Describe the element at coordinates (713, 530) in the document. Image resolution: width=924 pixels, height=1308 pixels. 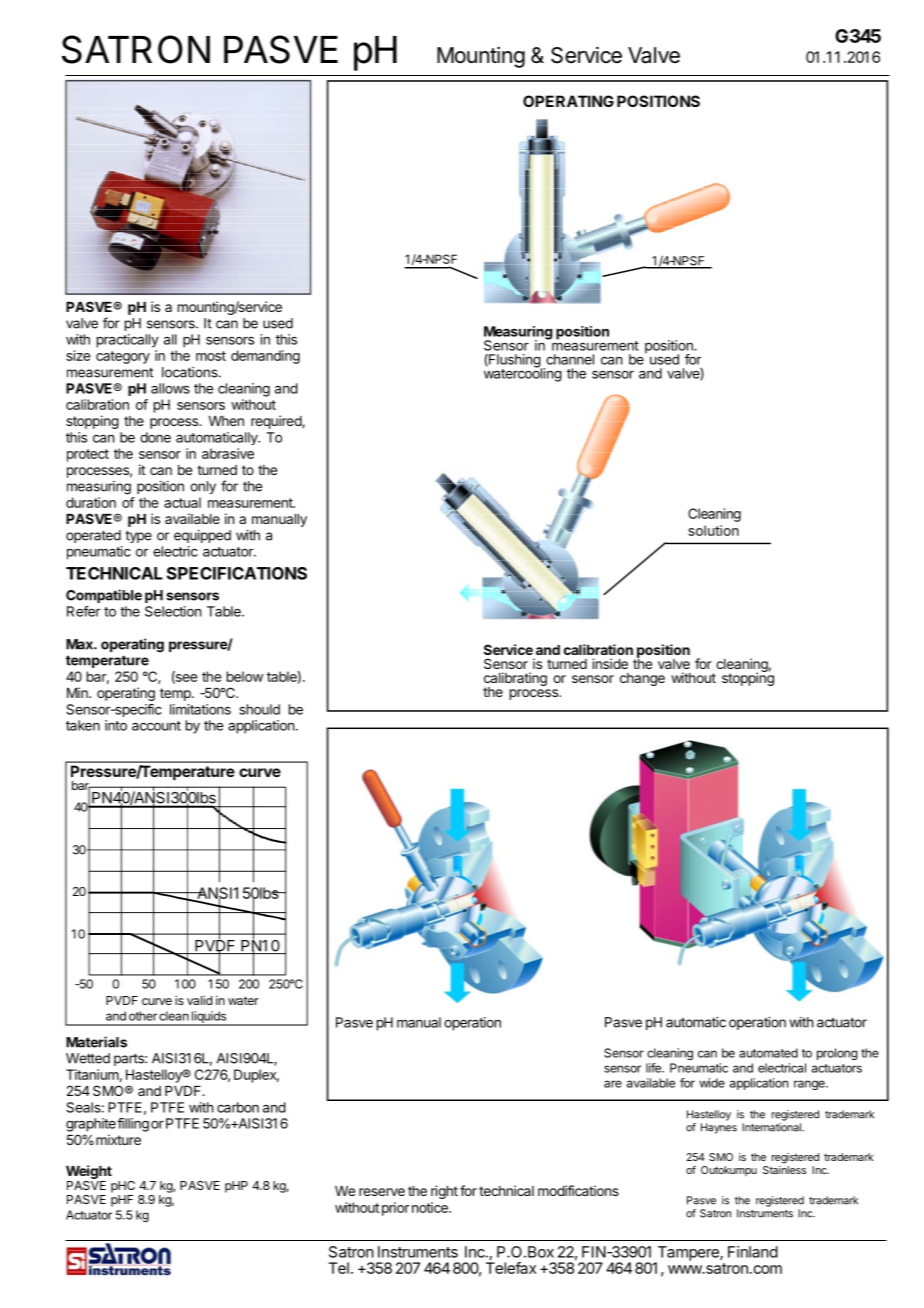
I see `solution` at that location.
